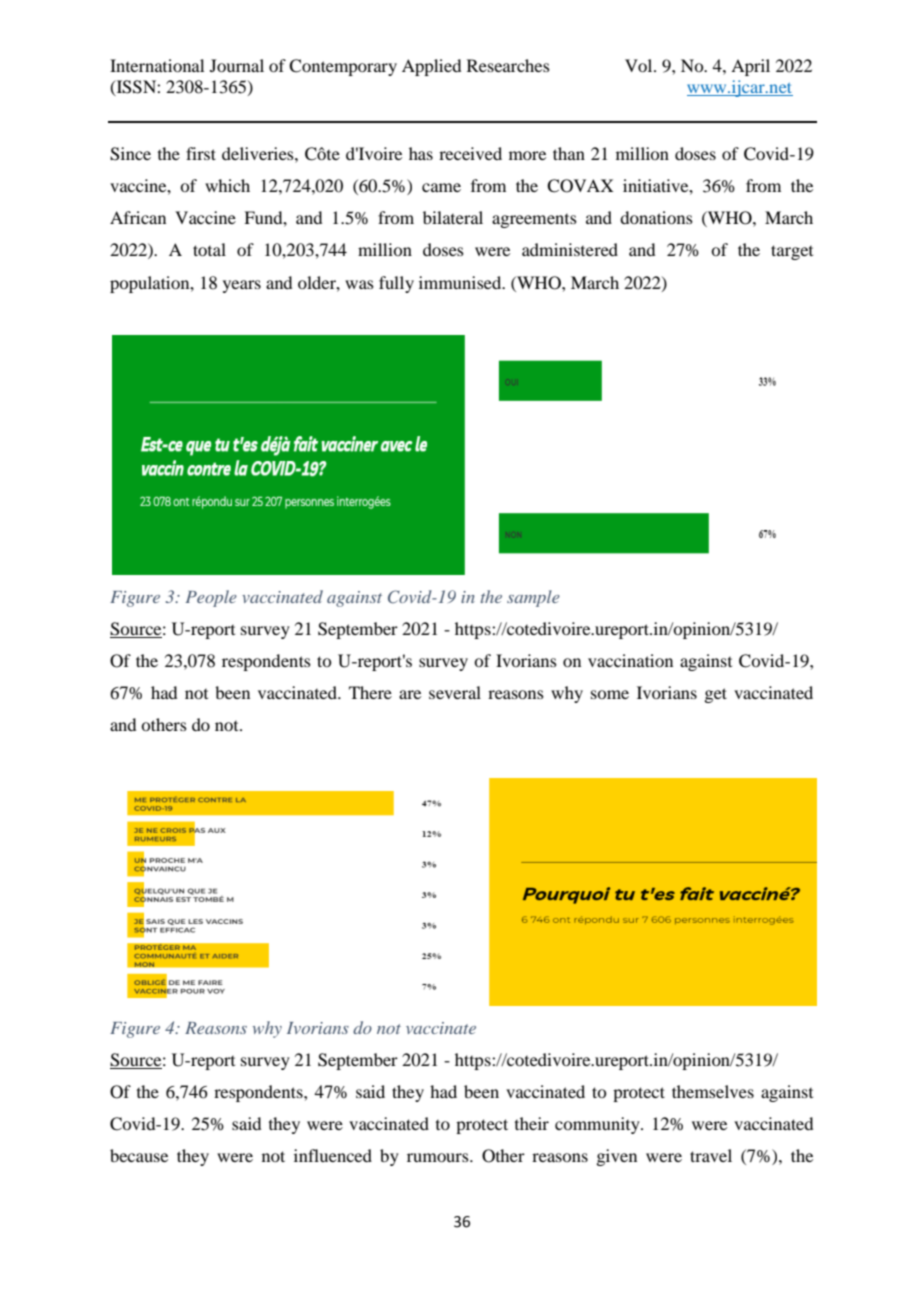 Image resolution: width=924 pixels, height=1308 pixels. What do you see at coordinates (139, 1155) in the screenshot?
I see `because` at bounding box center [139, 1155].
